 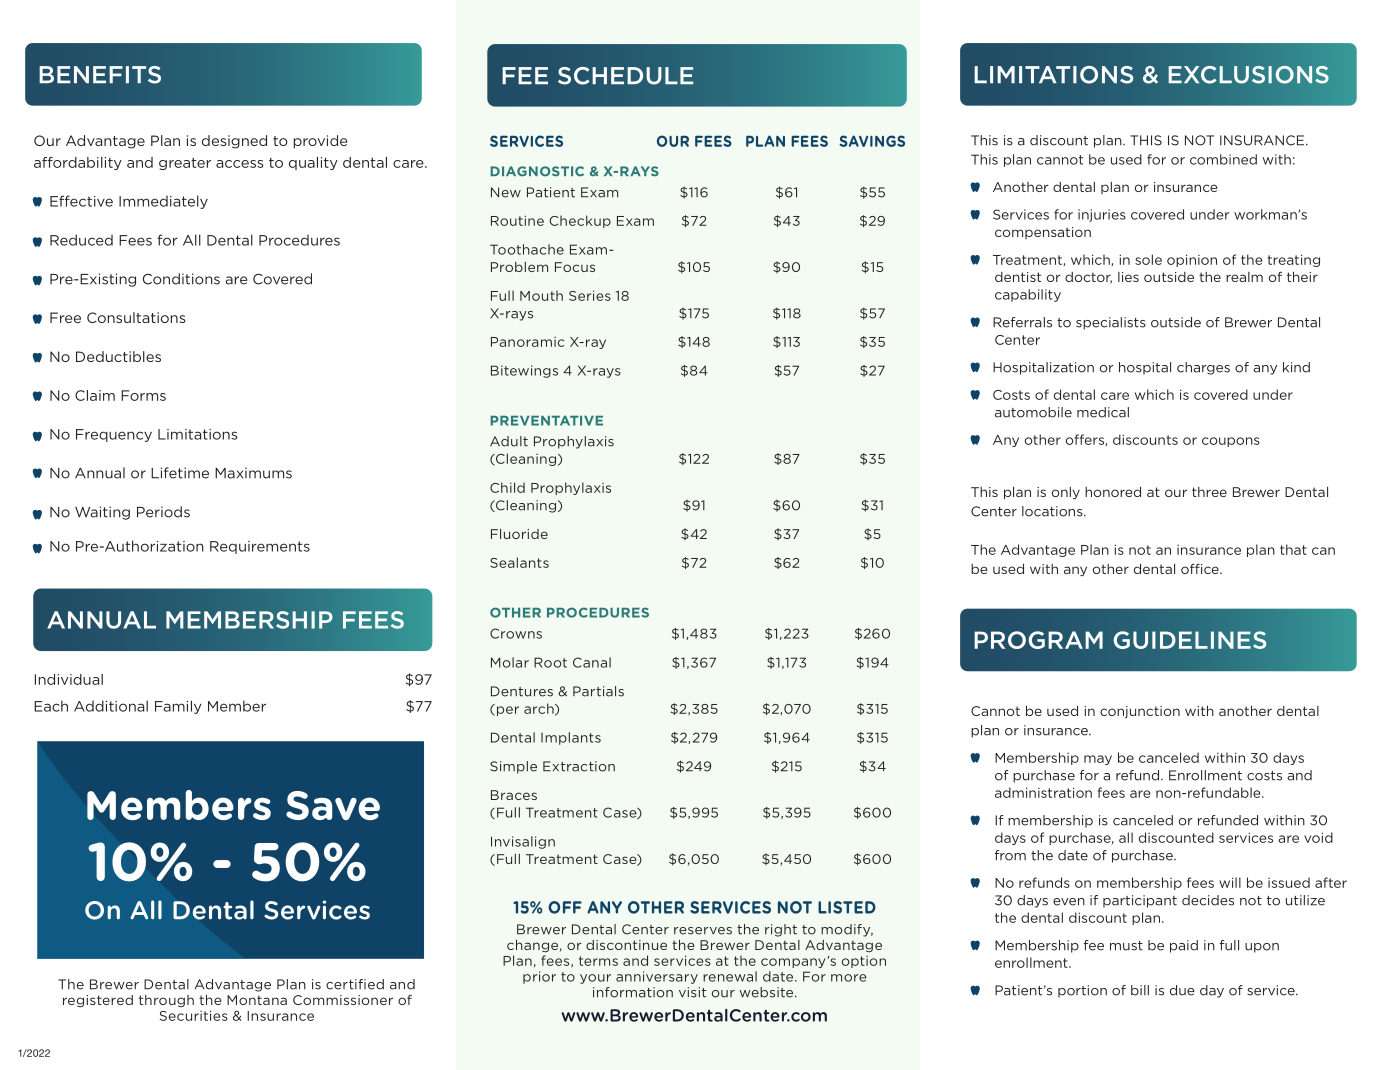 I want to click on EXCLUSIONS, so click(x=1249, y=75).
